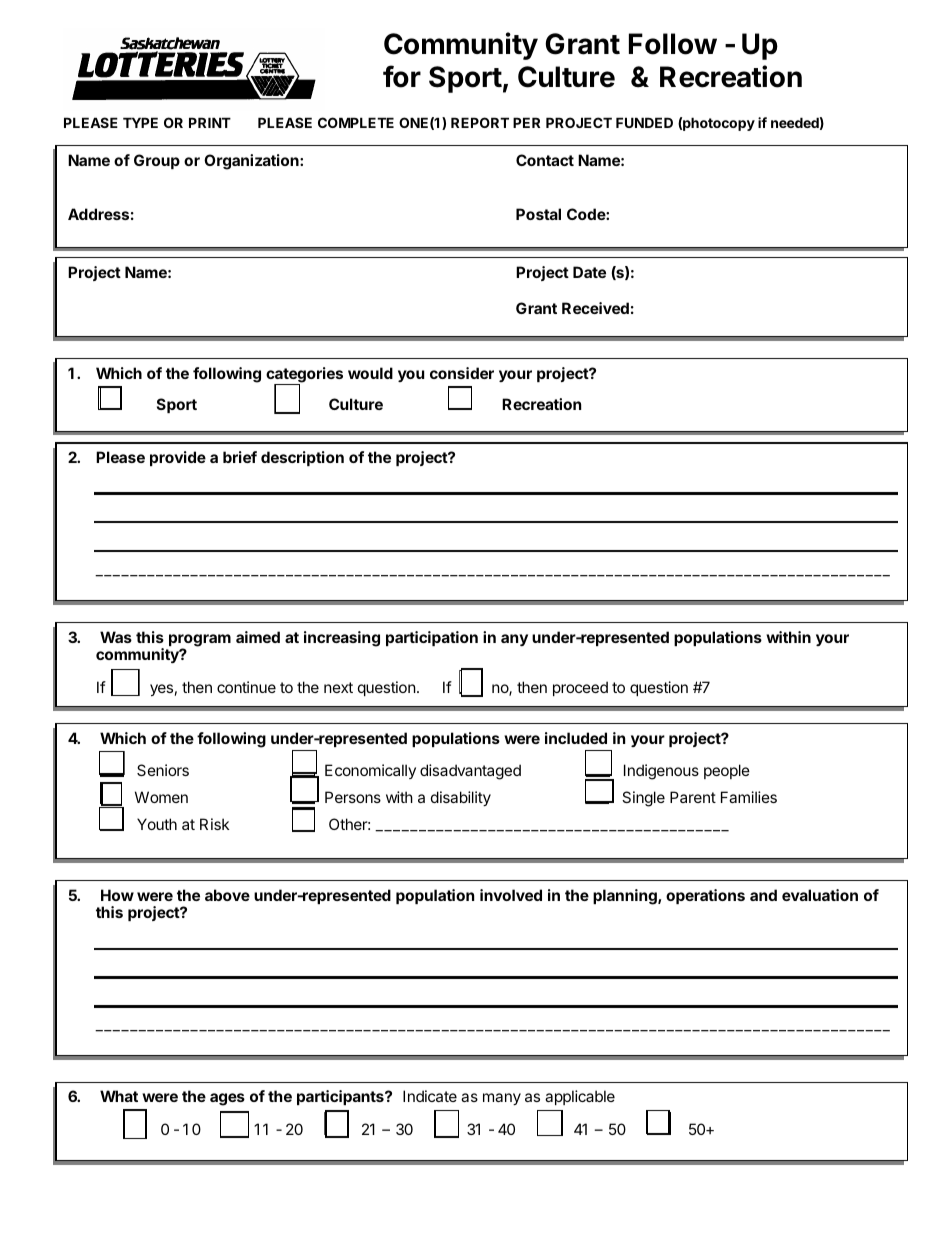  What do you see at coordinates (480, 122) in the image?
I see `REPORT` at bounding box center [480, 122].
